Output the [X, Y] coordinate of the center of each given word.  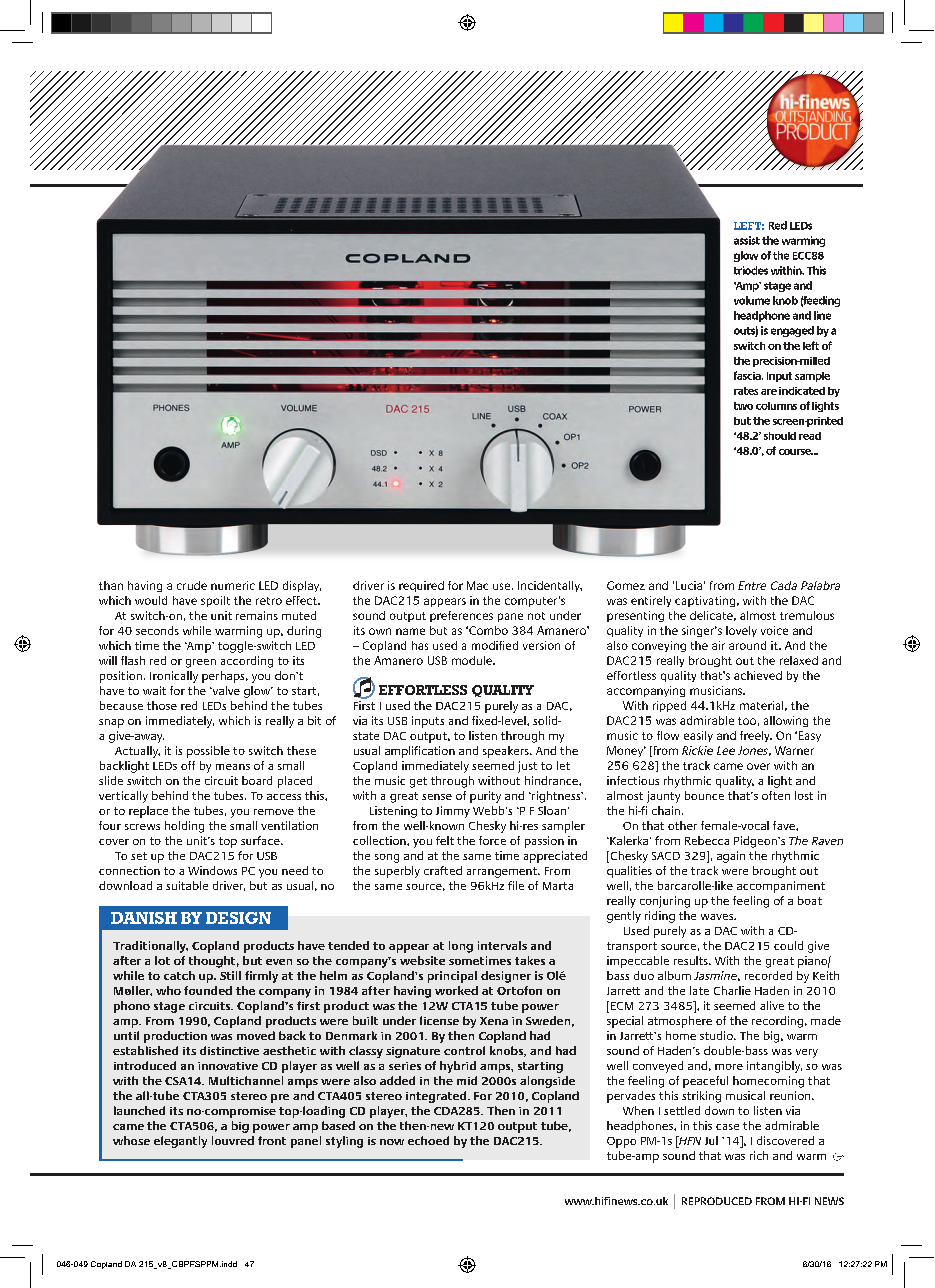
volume [752, 300]
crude [192, 585]
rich [759, 1155]
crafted [443, 870]
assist [747, 240]
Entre [752, 585]
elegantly [180, 1142]
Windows [212, 870]
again [731, 857]
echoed [428, 1140]
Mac [477, 585]
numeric [233, 585]
